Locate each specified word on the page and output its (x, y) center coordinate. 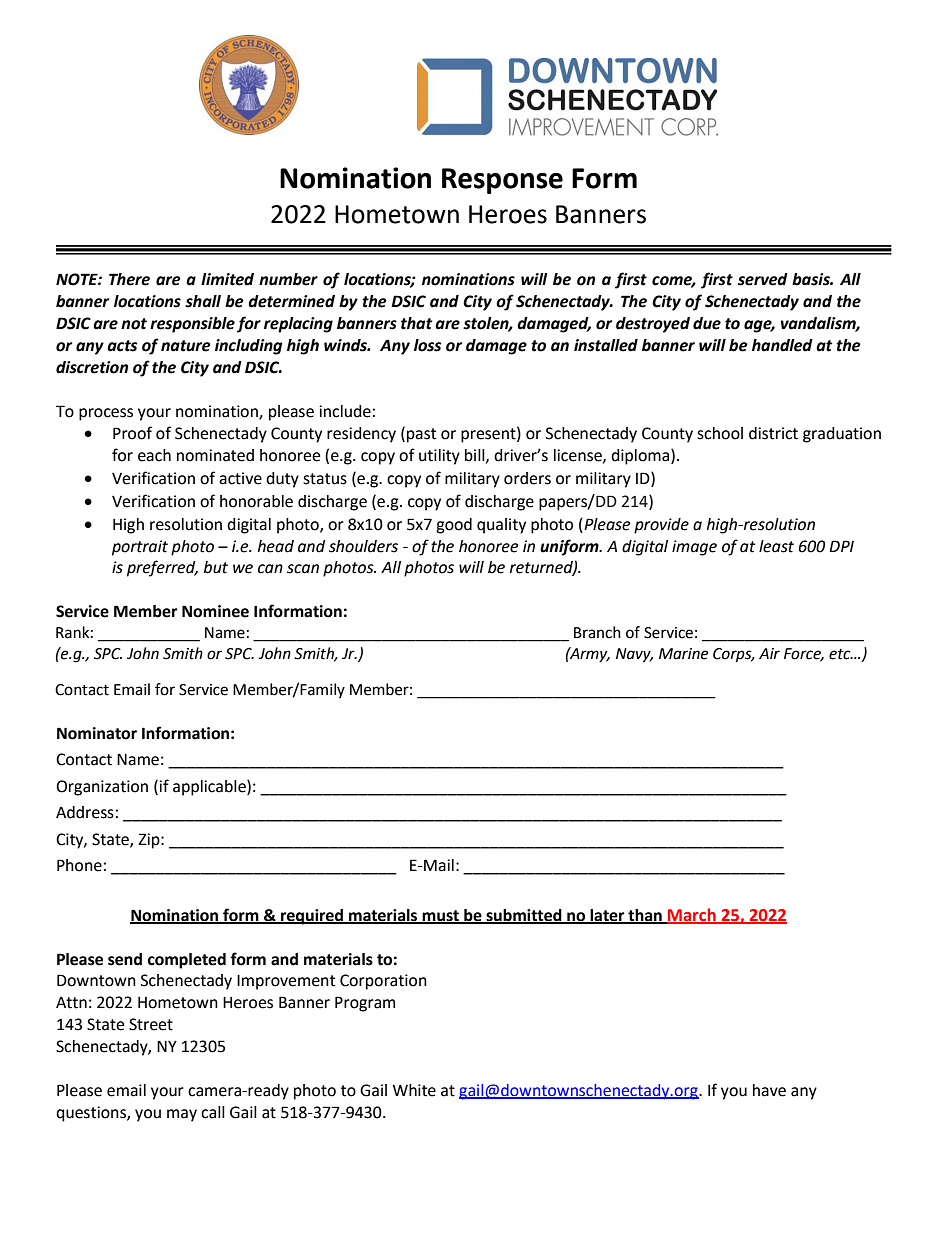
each (154, 455)
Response (502, 181)
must (441, 916)
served (763, 279)
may (182, 1115)
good (454, 526)
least (776, 546)
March (692, 915)
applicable (210, 788)
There (129, 279)
